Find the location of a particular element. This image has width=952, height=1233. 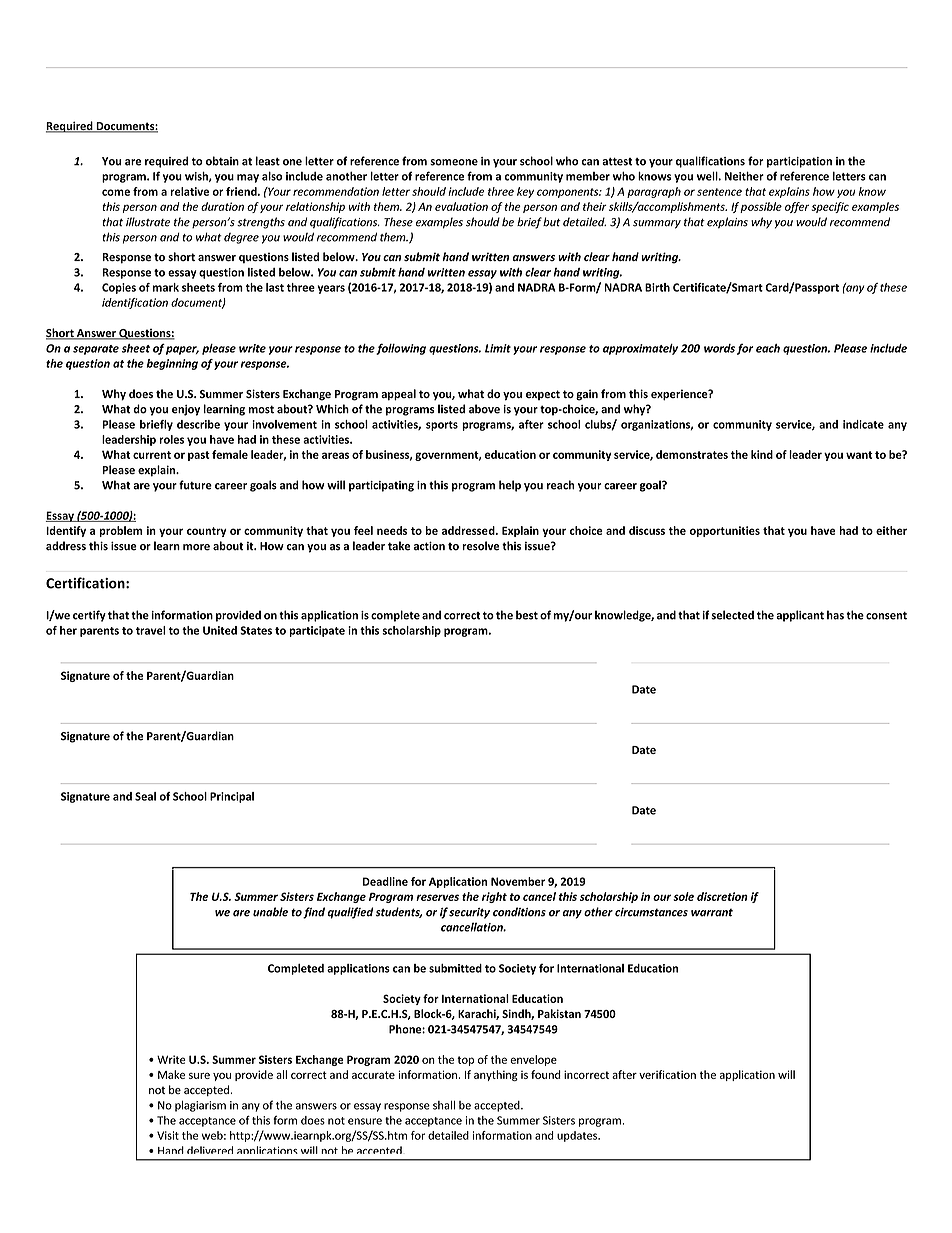

evaluation is located at coordinates (461, 206).
